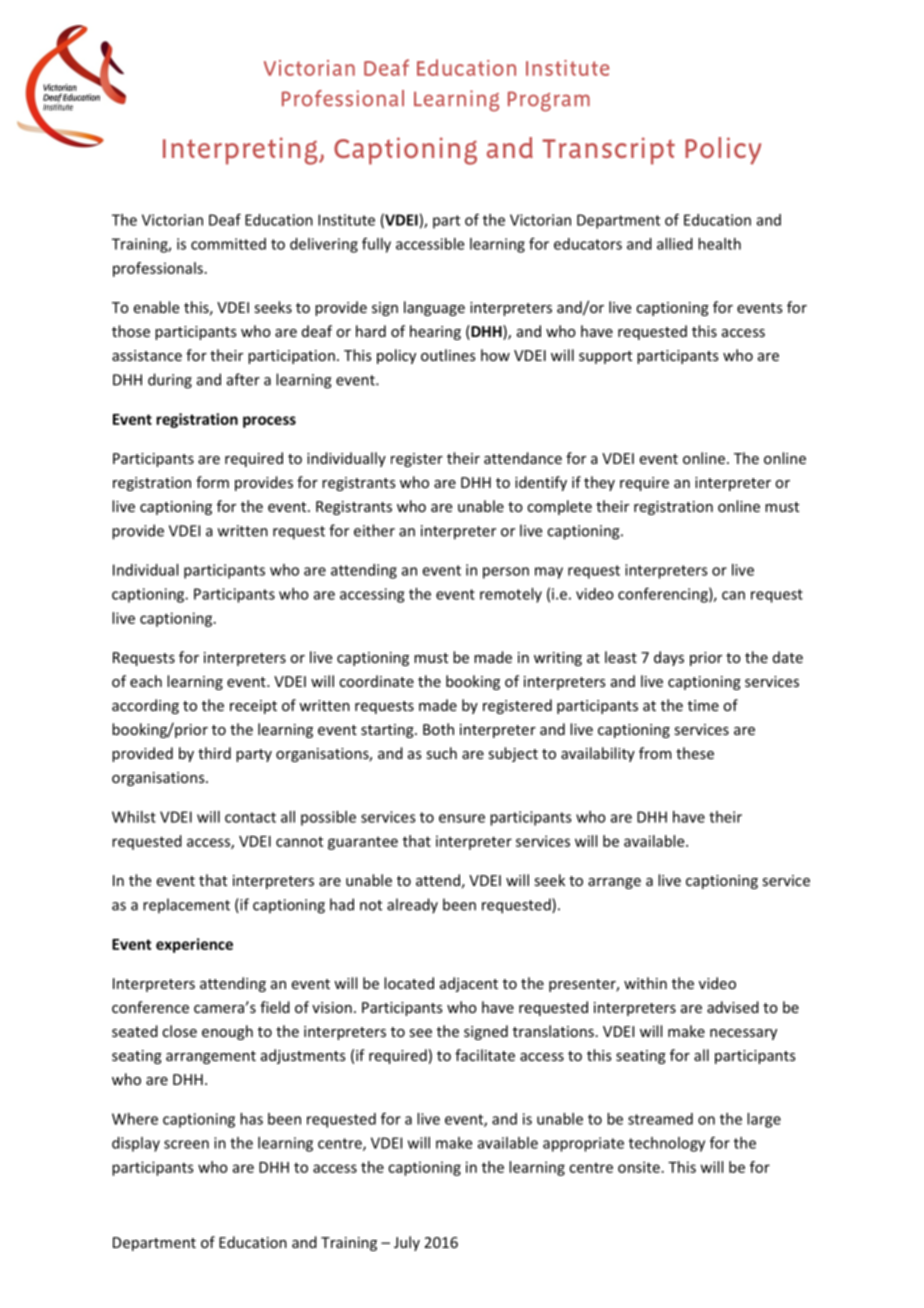 This page has height=1308, width=924. What do you see at coordinates (241, 151) in the page?
I see `Interpreting` at bounding box center [241, 151].
